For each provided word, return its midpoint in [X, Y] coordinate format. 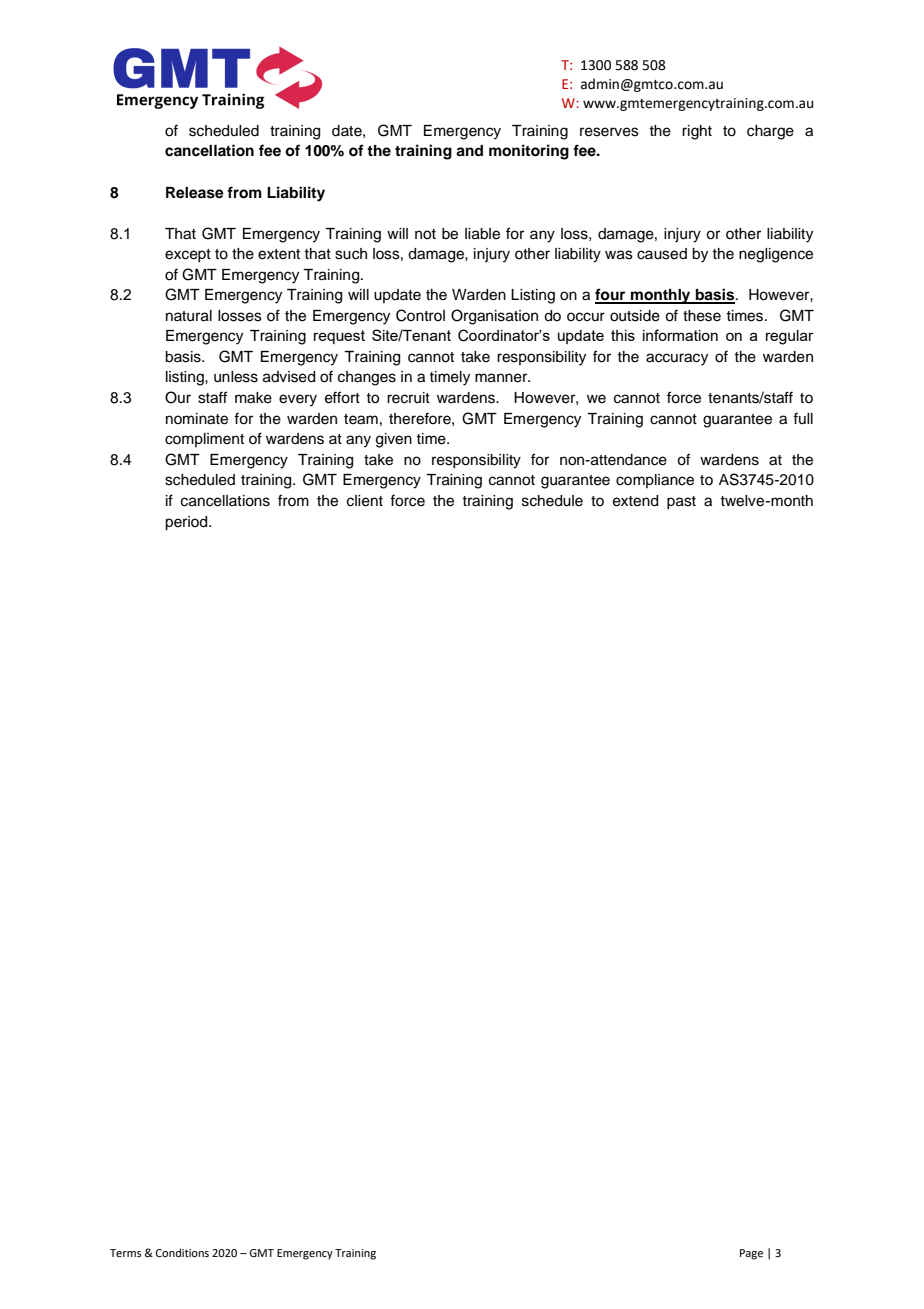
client [365, 501]
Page [751, 1254]
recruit [408, 398]
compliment [204, 440]
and [469, 151]
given [394, 440]
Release [195, 193]
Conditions [182, 1252]
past [681, 502]
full [803, 418]
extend [635, 501]
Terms [125, 1253]
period [187, 523]
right [697, 132]
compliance [655, 481]
